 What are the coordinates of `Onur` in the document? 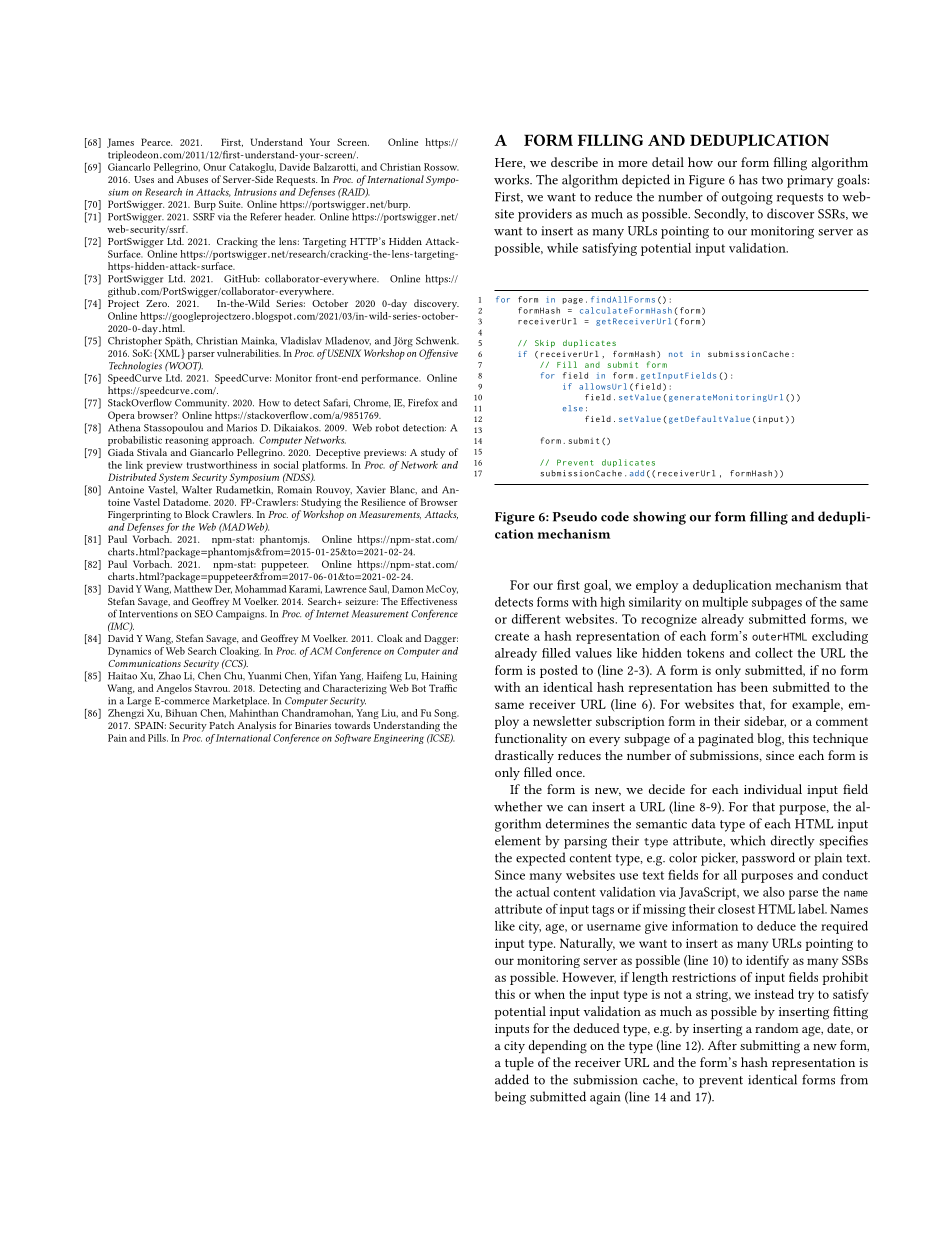 It's located at (214, 167).
